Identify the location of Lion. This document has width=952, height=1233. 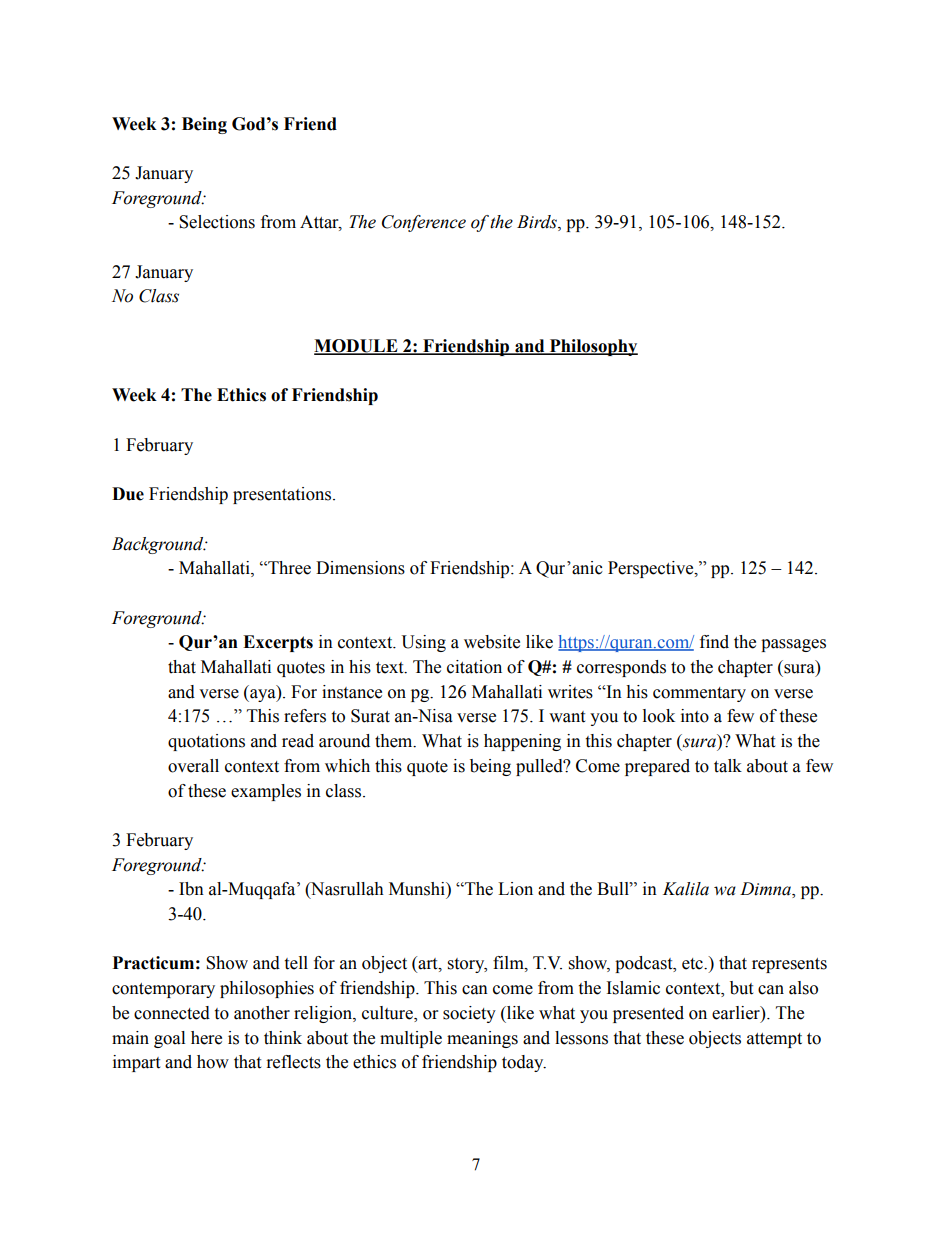
(515, 889).
